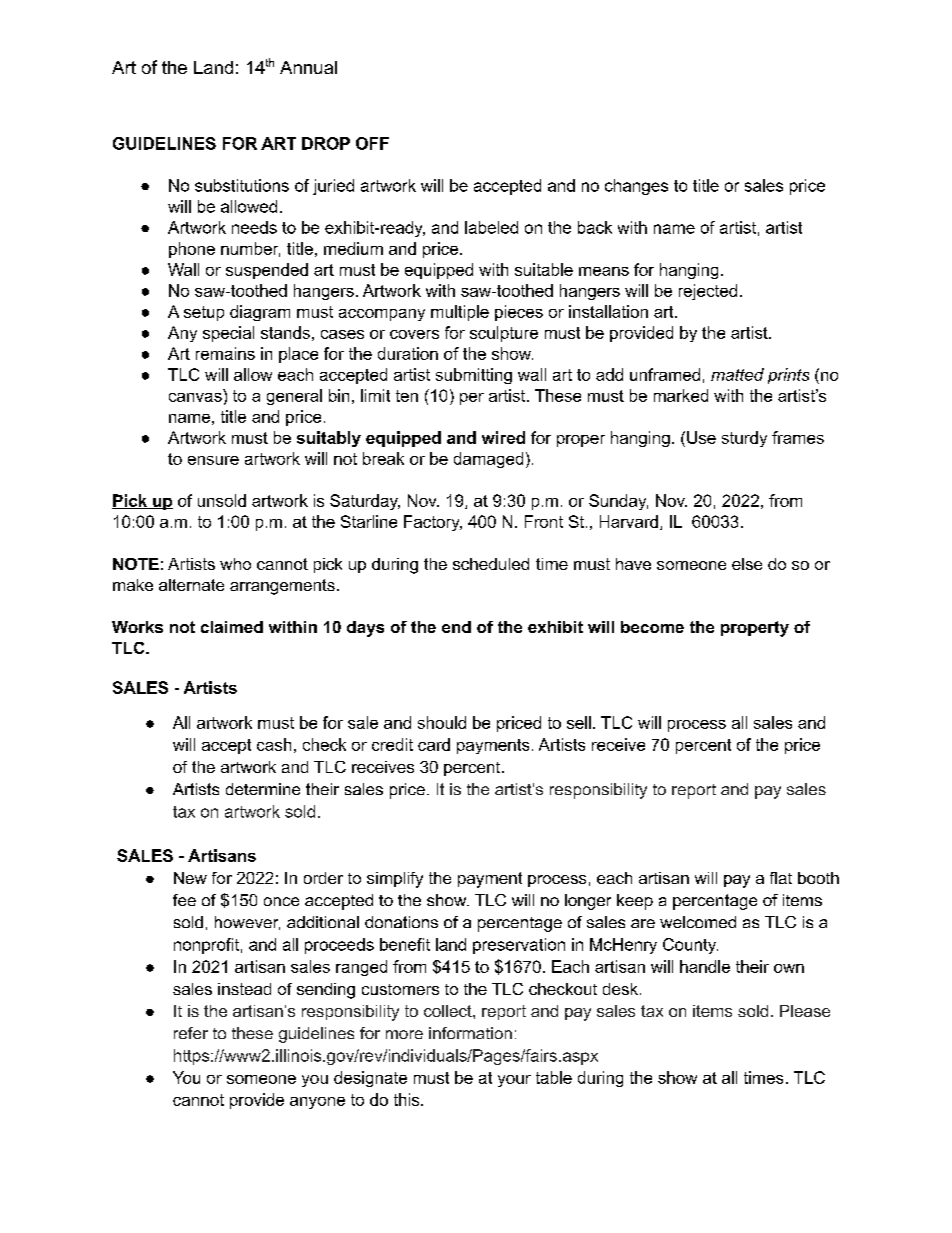  I want to click on should, so click(442, 722).
